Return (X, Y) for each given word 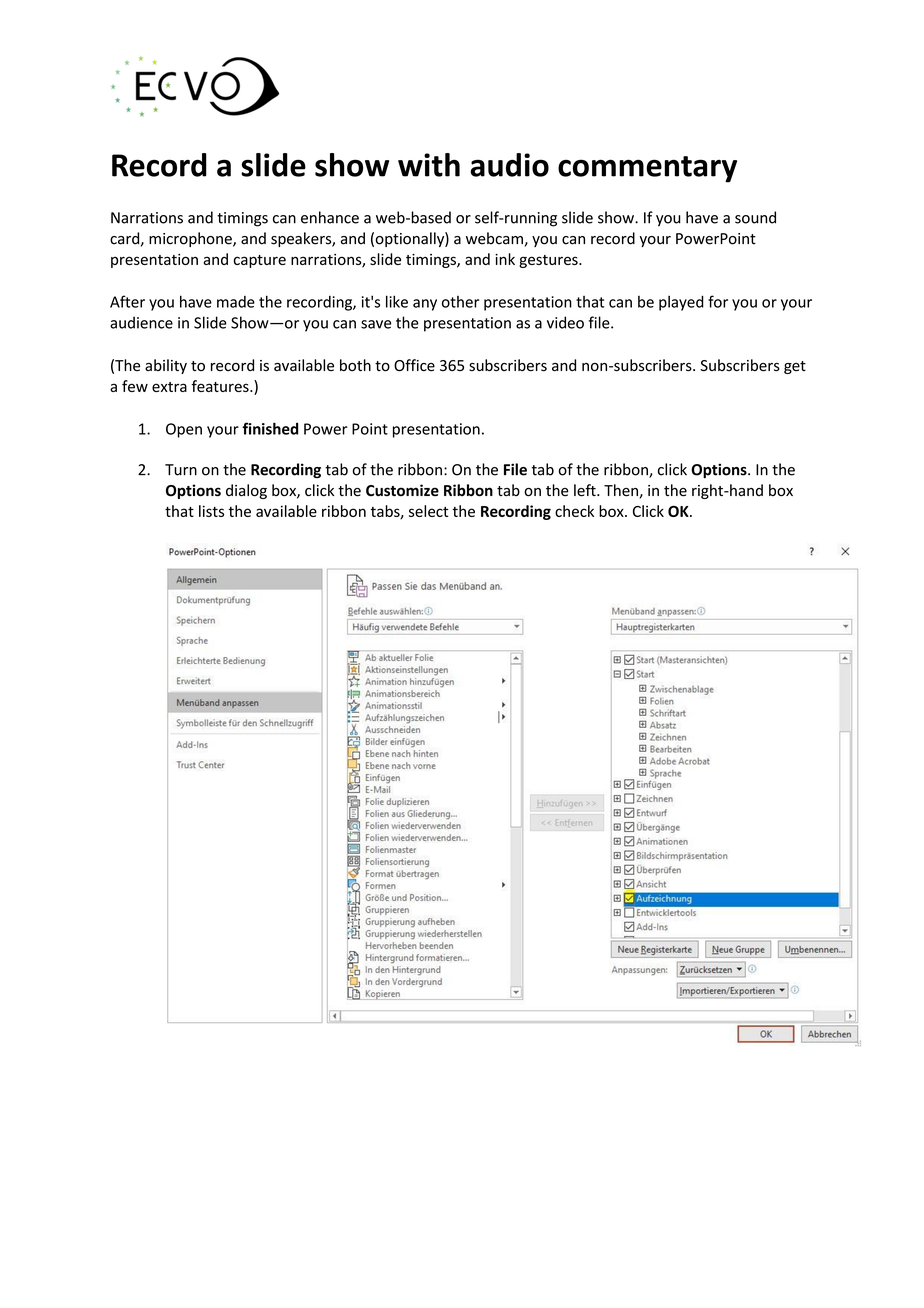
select (428, 511)
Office (414, 365)
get (795, 367)
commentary (647, 169)
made (236, 302)
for (718, 301)
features (221, 386)
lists (211, 511)
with (429, 165)
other (460, 302)
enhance (330, 217)
